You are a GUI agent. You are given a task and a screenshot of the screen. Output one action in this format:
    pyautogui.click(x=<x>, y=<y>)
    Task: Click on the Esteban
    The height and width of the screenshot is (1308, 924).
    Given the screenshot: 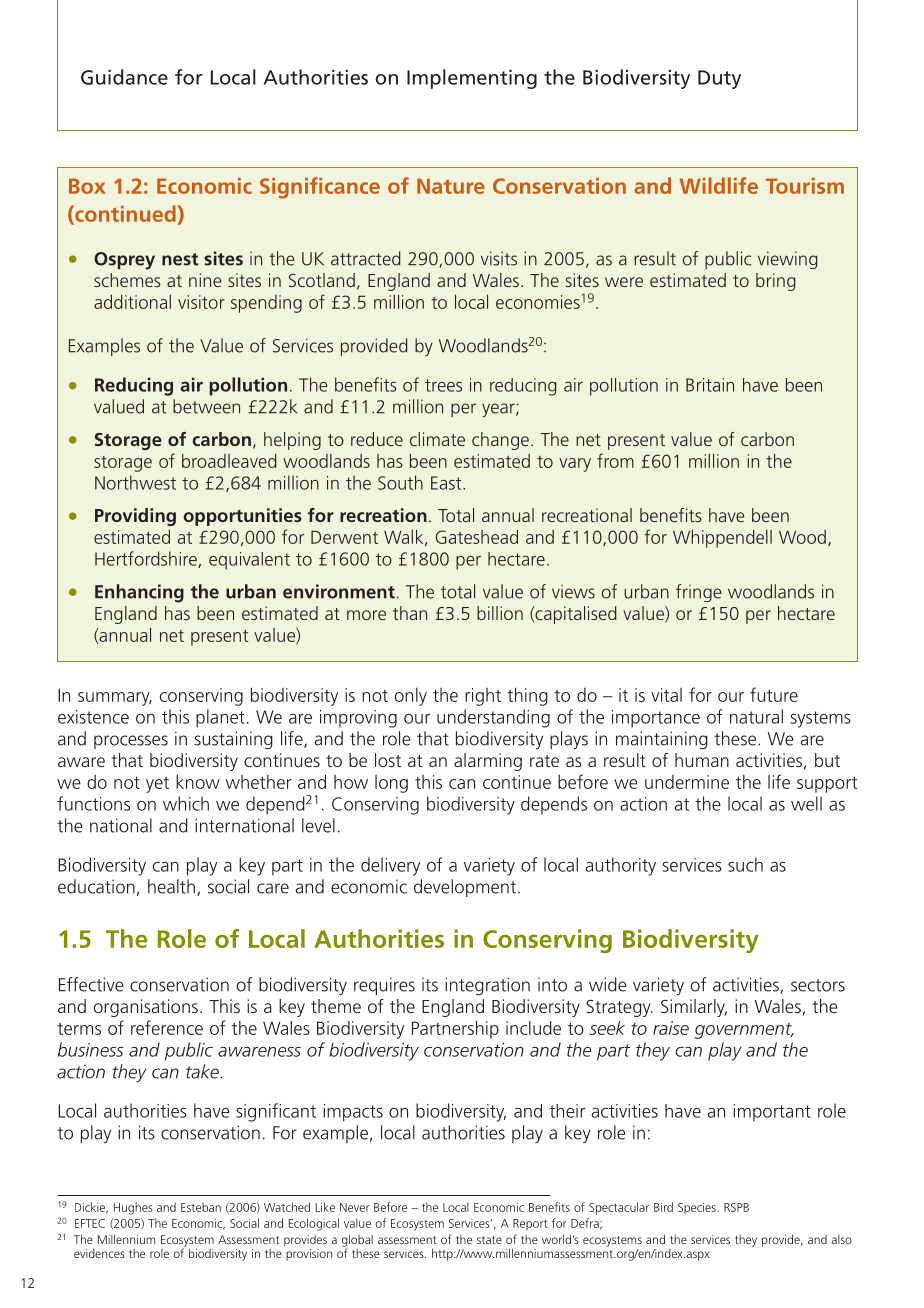 What is the action you would take?
    pyautogui.click(x=201, y=1207)
